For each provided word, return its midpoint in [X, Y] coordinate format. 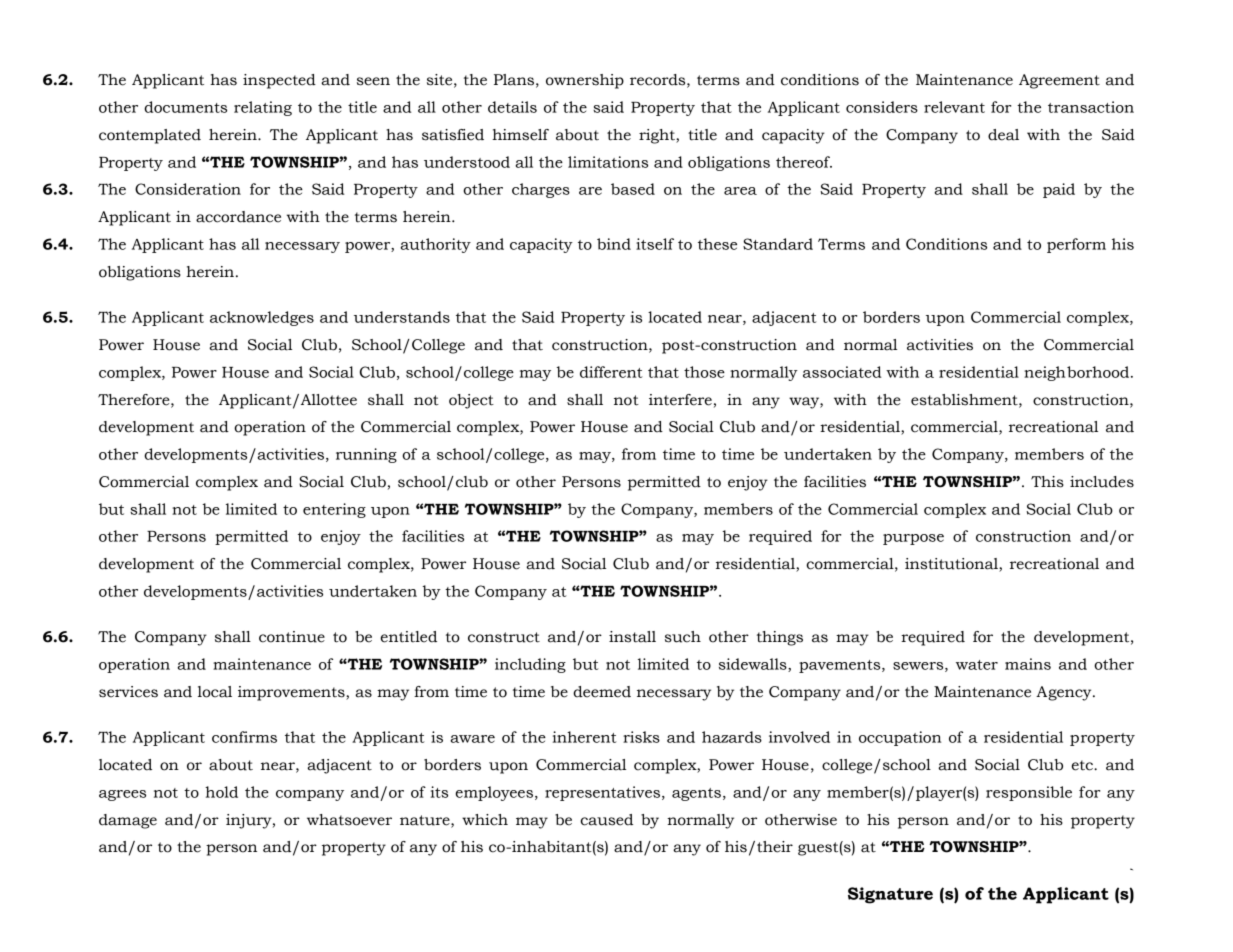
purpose [913, 539]
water [977, 665]
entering [334, 510]
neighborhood [1078, 373]
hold [221, 792]
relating [263, 108]
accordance [238, 217]
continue [292, 637]
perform [1076, 245]
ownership [585, 81]
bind [614, 244]
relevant [954, 107]
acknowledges [262, 318]
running [366, 455]
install [632, 637]
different [611, 372]
